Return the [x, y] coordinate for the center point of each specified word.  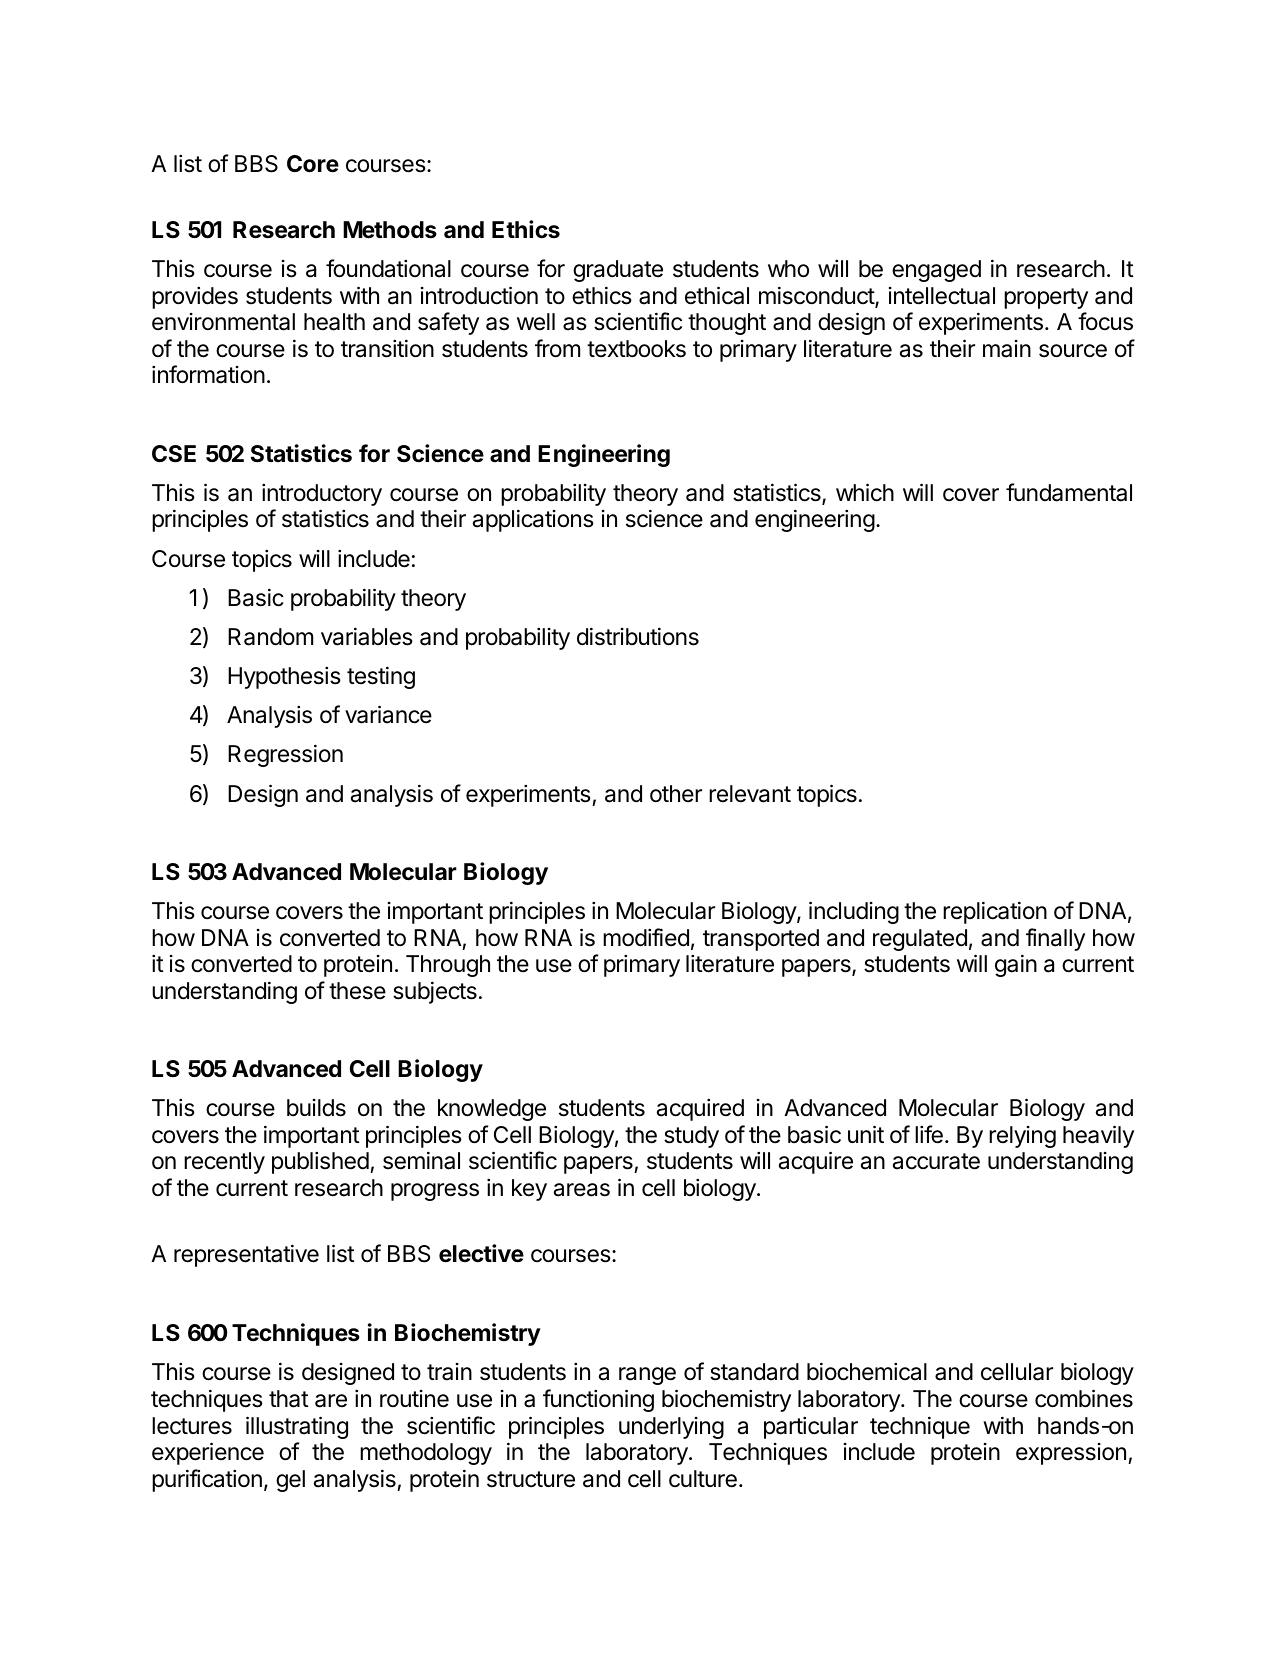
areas [582, 1190]
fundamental [1069, 492]
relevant [750, 794]
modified [646, 937]
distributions [638, 636]
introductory [322, 494]
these [357, 991]
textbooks [636, 349]
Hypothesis [284, 677]
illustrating [297, 1427]
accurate [936, 1161]
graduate [618, 271]
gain [1016, 965]
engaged [936, 271]
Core [313, 164]
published [320, 1162]
